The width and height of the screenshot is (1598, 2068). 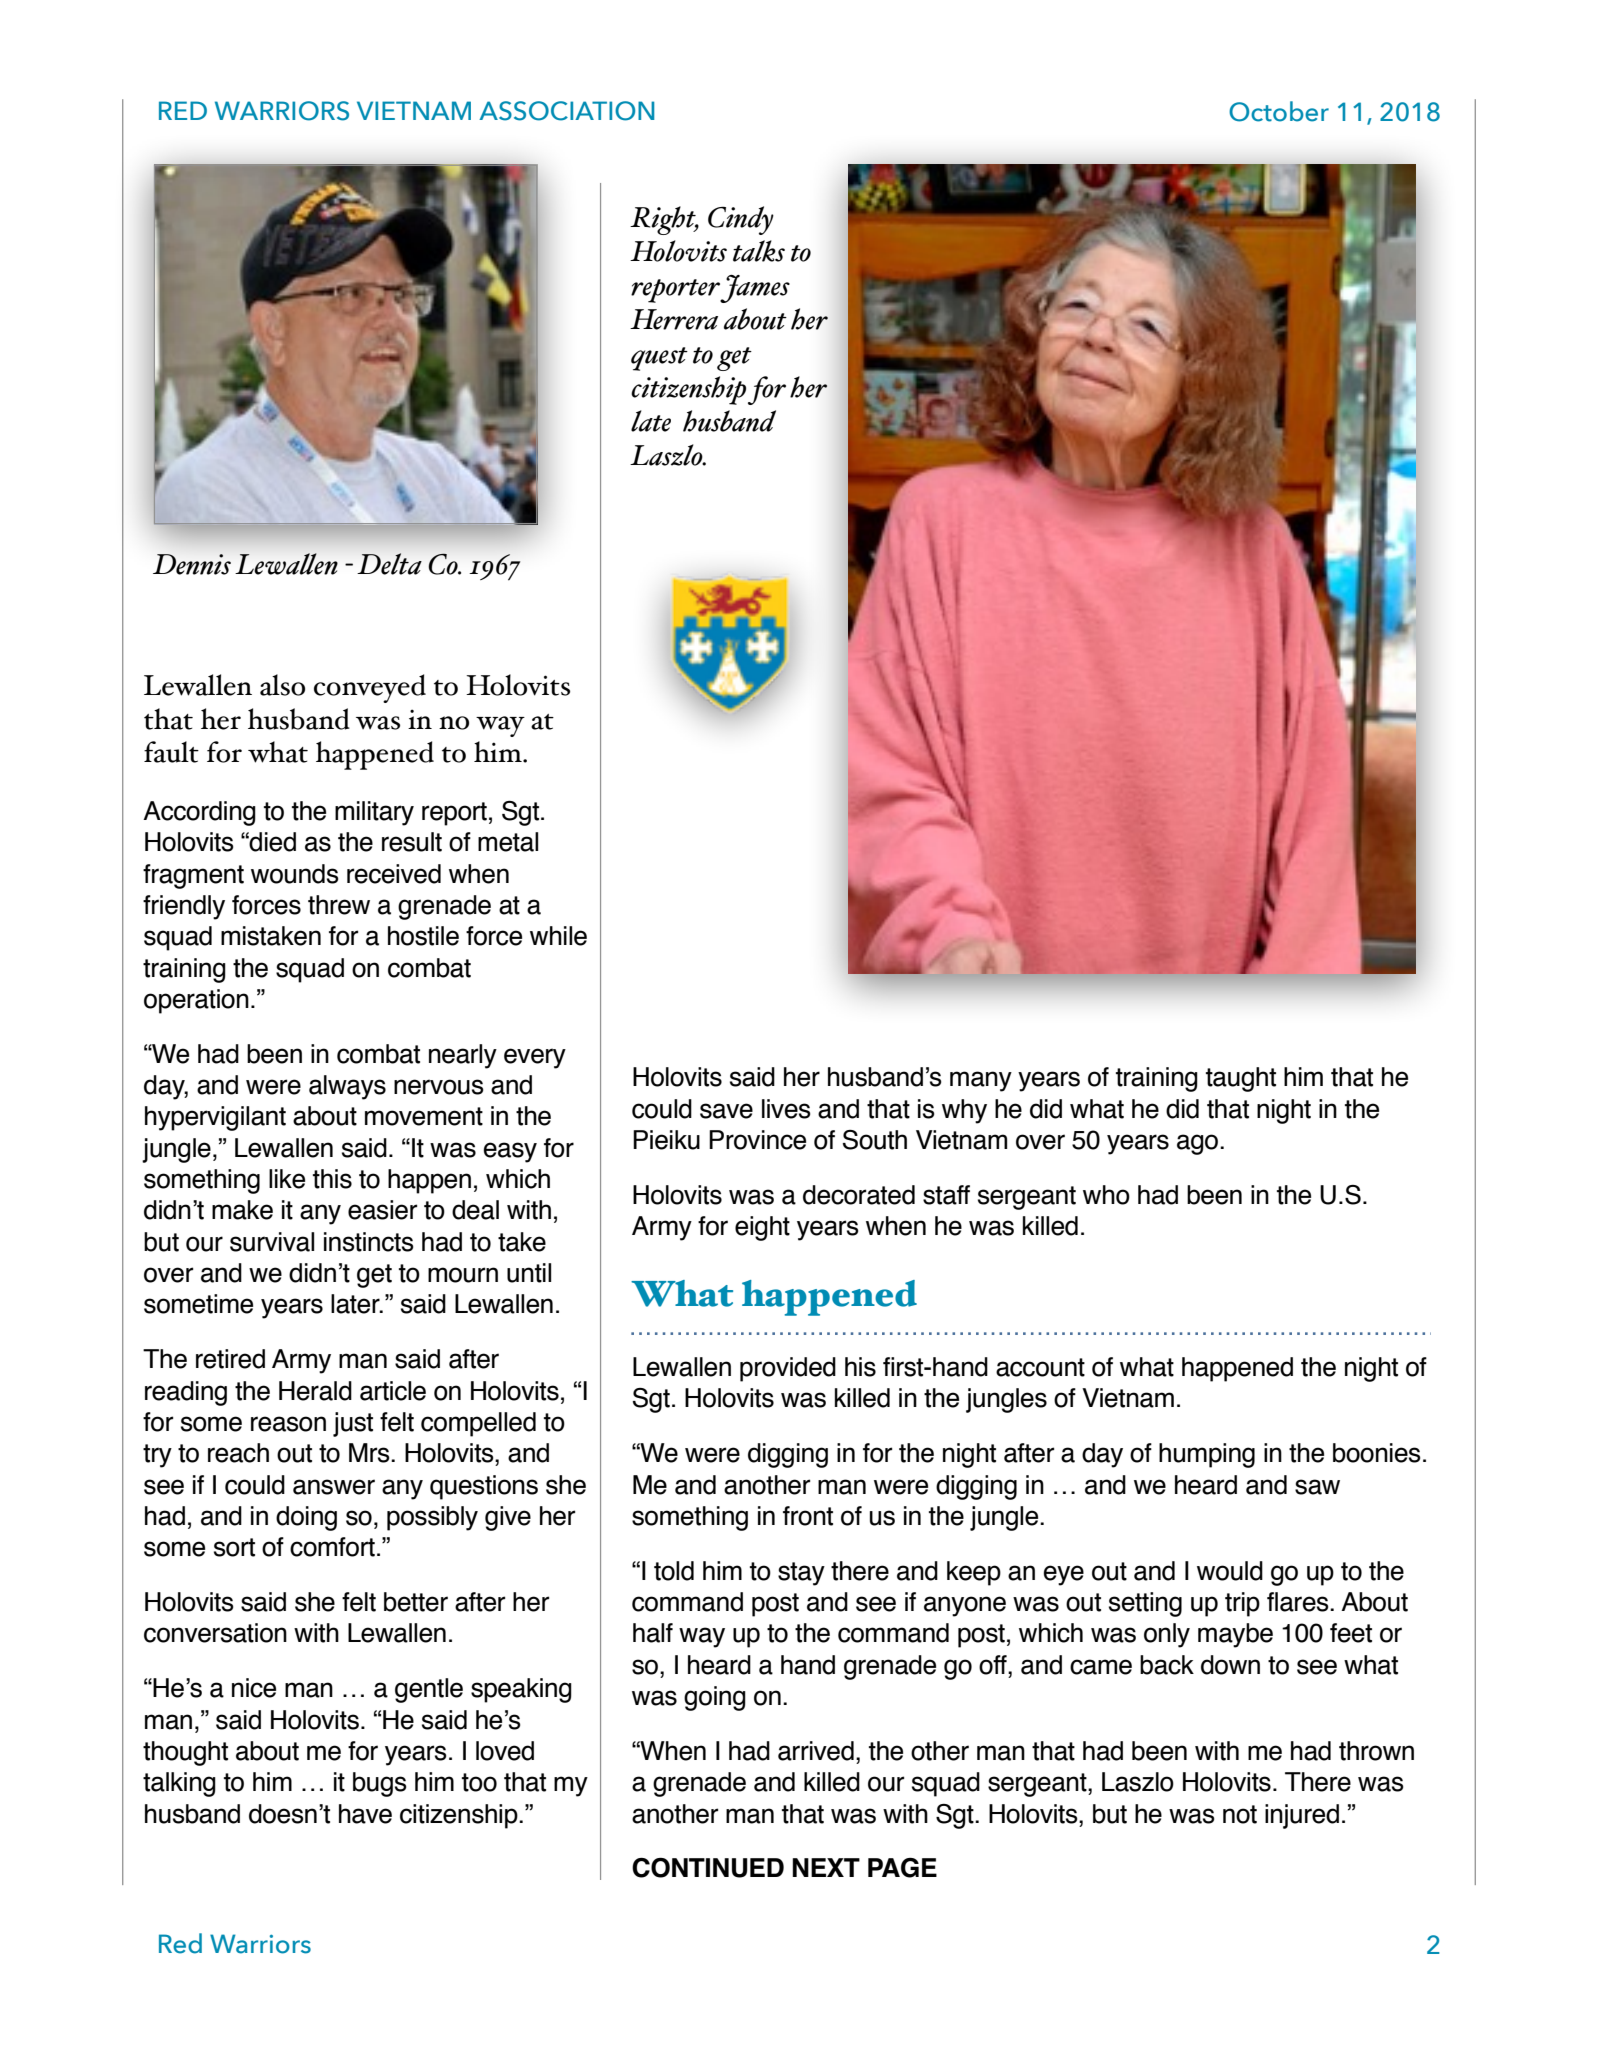 What do you see at coordinates (755, 289) in the screenshot?
I see `James` at bounding box center [755, 289].
